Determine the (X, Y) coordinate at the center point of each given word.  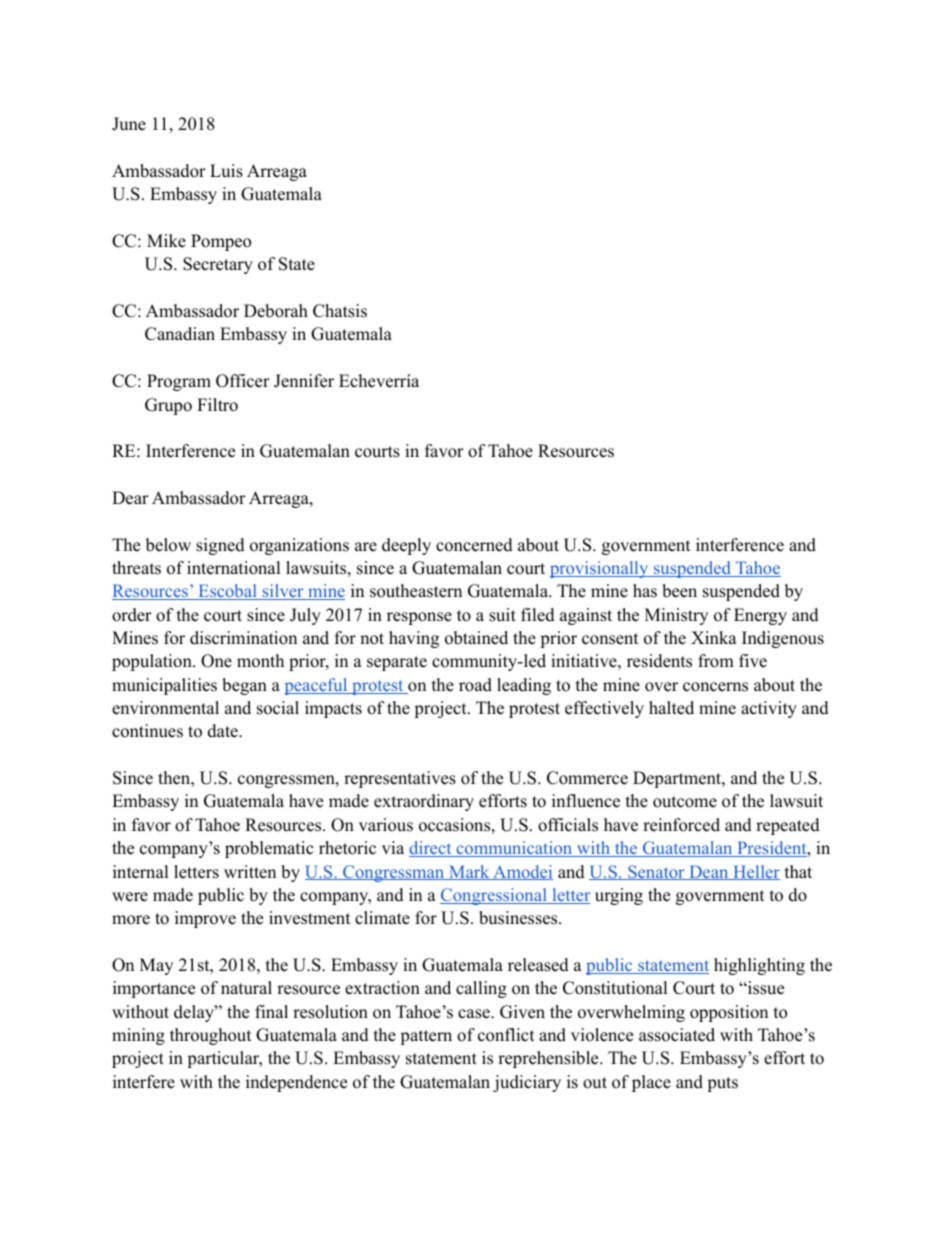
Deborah (276, 311)
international (234, 568)
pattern (426, 1037)
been (679, 591)
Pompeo (221, 242)
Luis (226, 171)
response (419, 618)
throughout (211, 1036)
